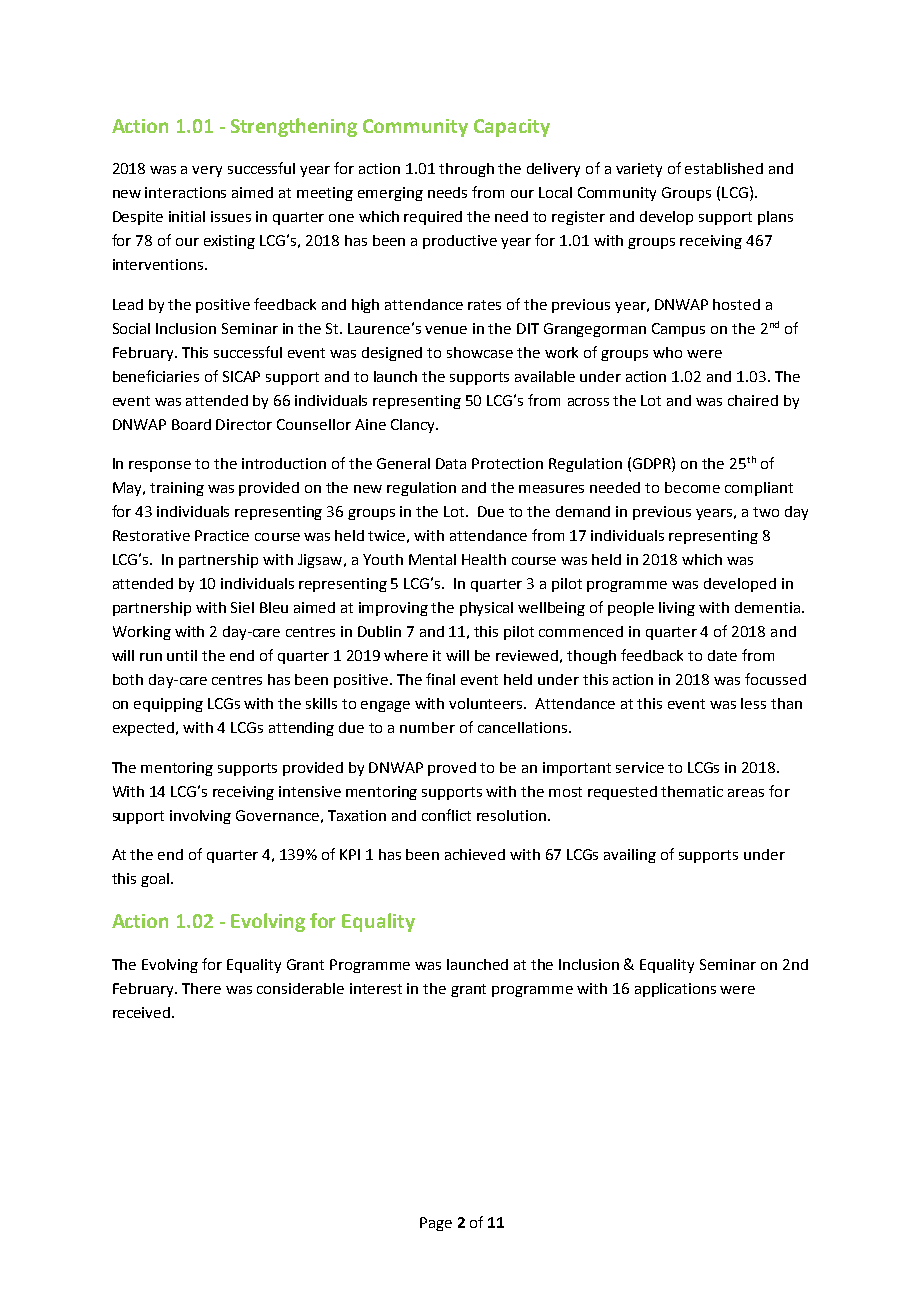 The height and width of the document is (1308, 924). Describe the element at coordinates (436, 1224) in the document. I see `Page` at that location.
